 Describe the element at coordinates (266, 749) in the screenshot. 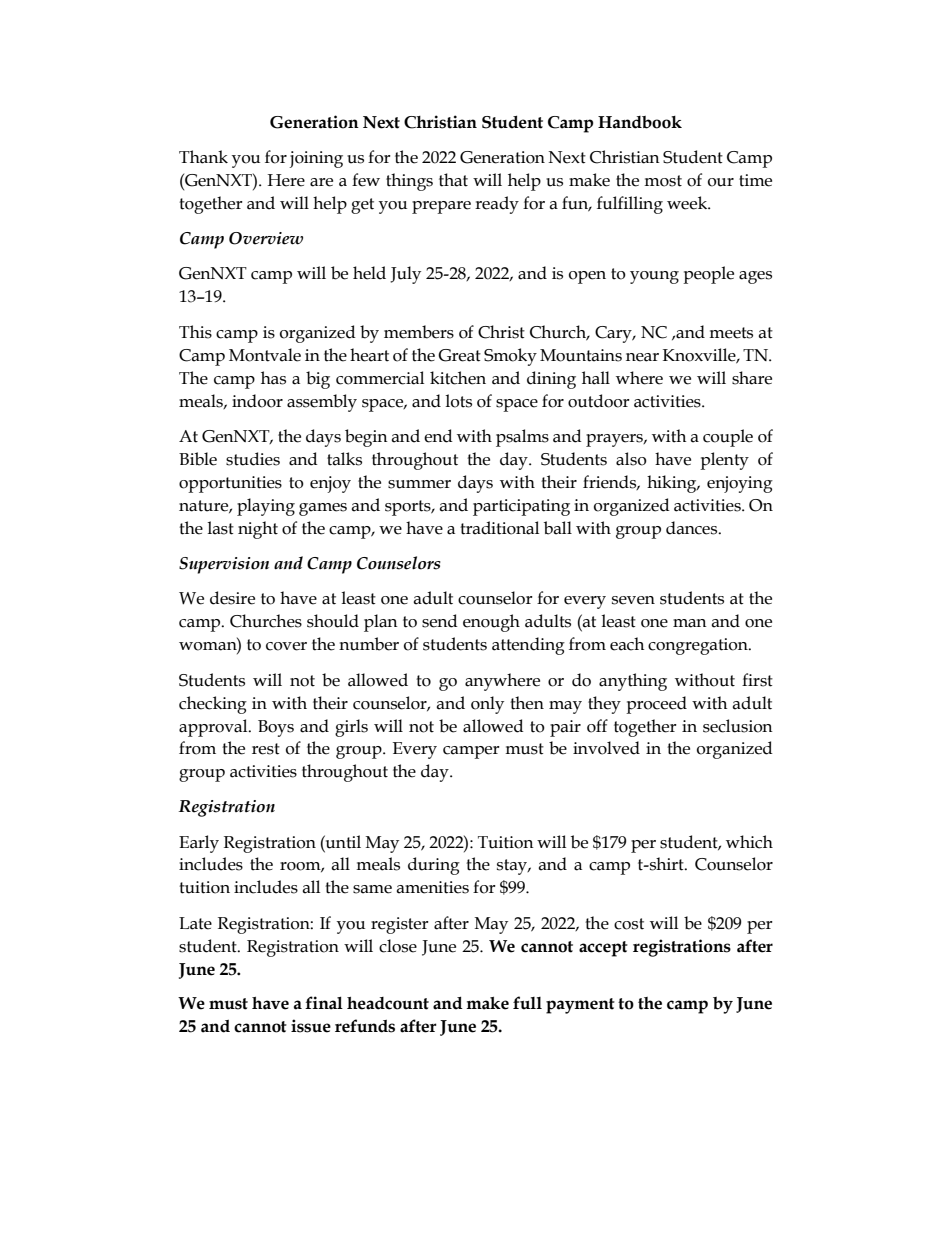

I see `rest` at that location.
